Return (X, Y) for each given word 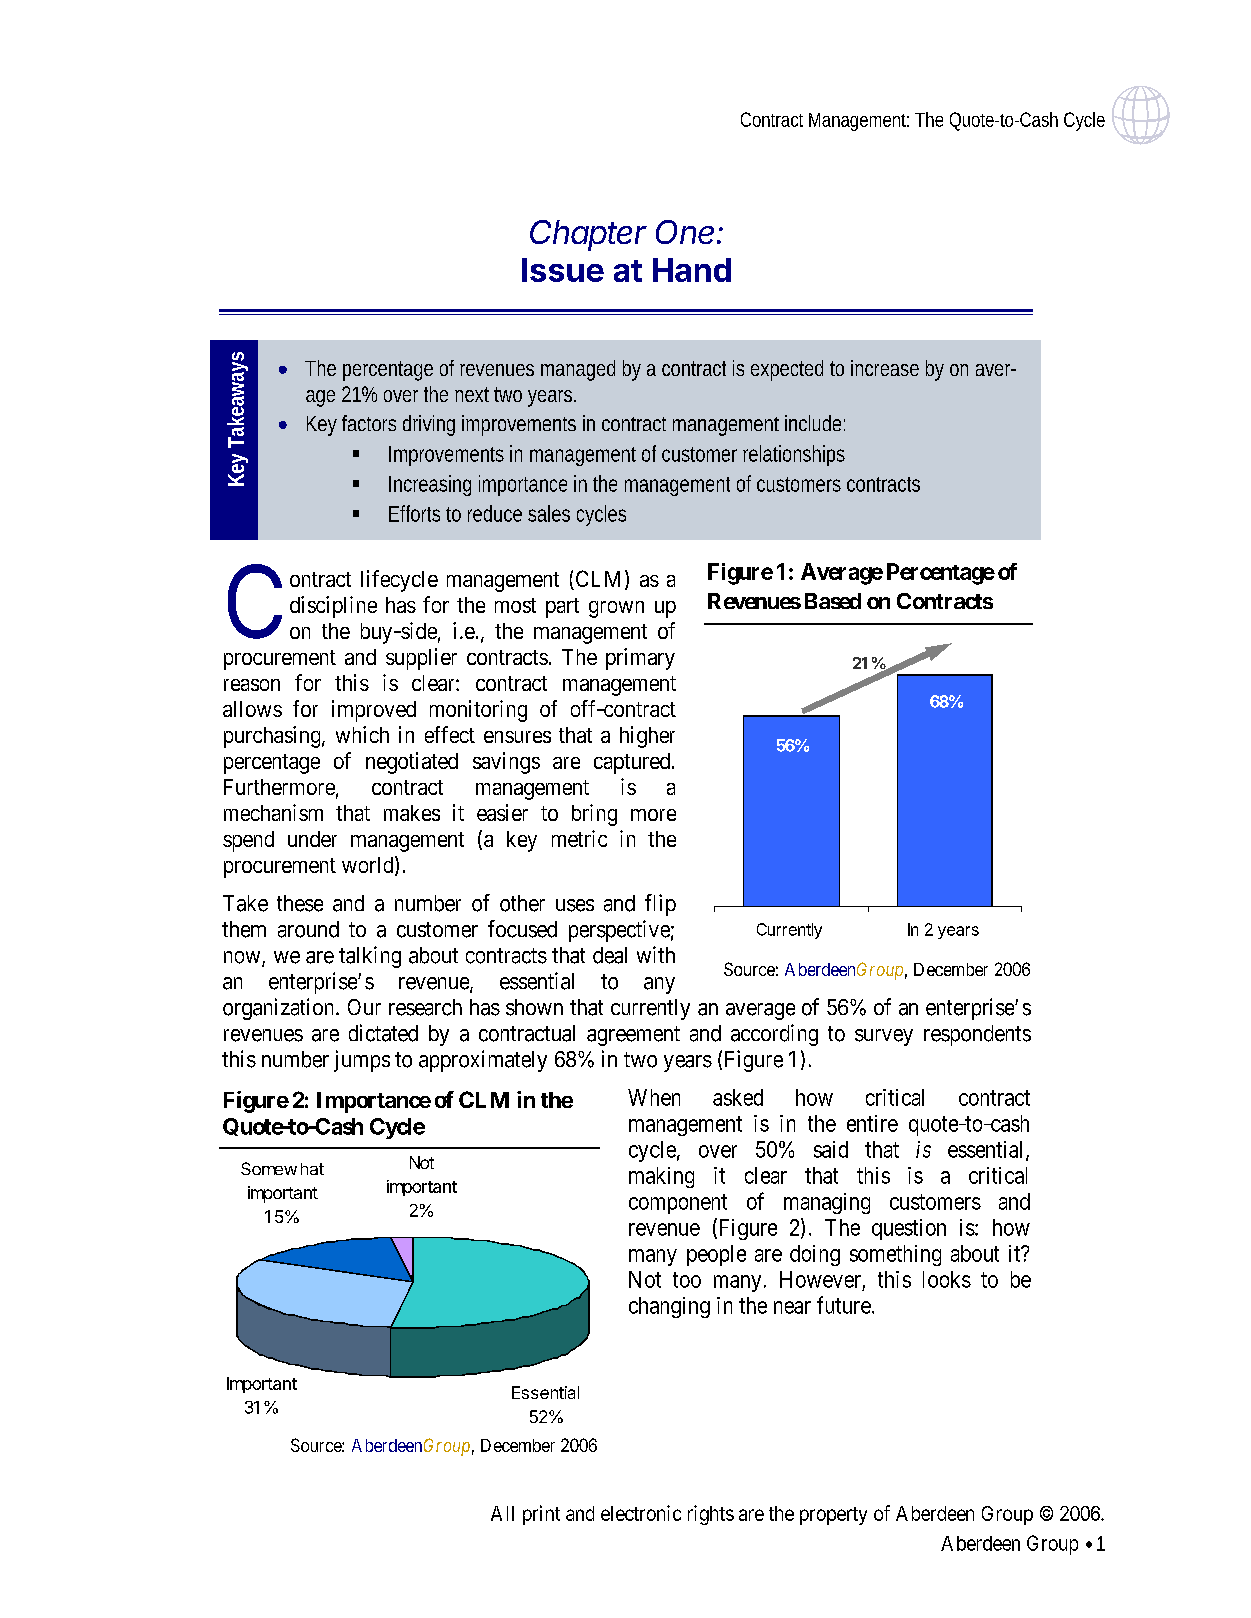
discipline (333, 607)
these (300, 903)
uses (575, 905)
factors (369, 423)
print (541, 1515)
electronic (641, 1513)
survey (884, 1037)
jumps (362, 1061)
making (661, 1177)
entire (872, 1123)
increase (885, 368)
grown (616, 609)
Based (833, 601)
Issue (563, 270)
